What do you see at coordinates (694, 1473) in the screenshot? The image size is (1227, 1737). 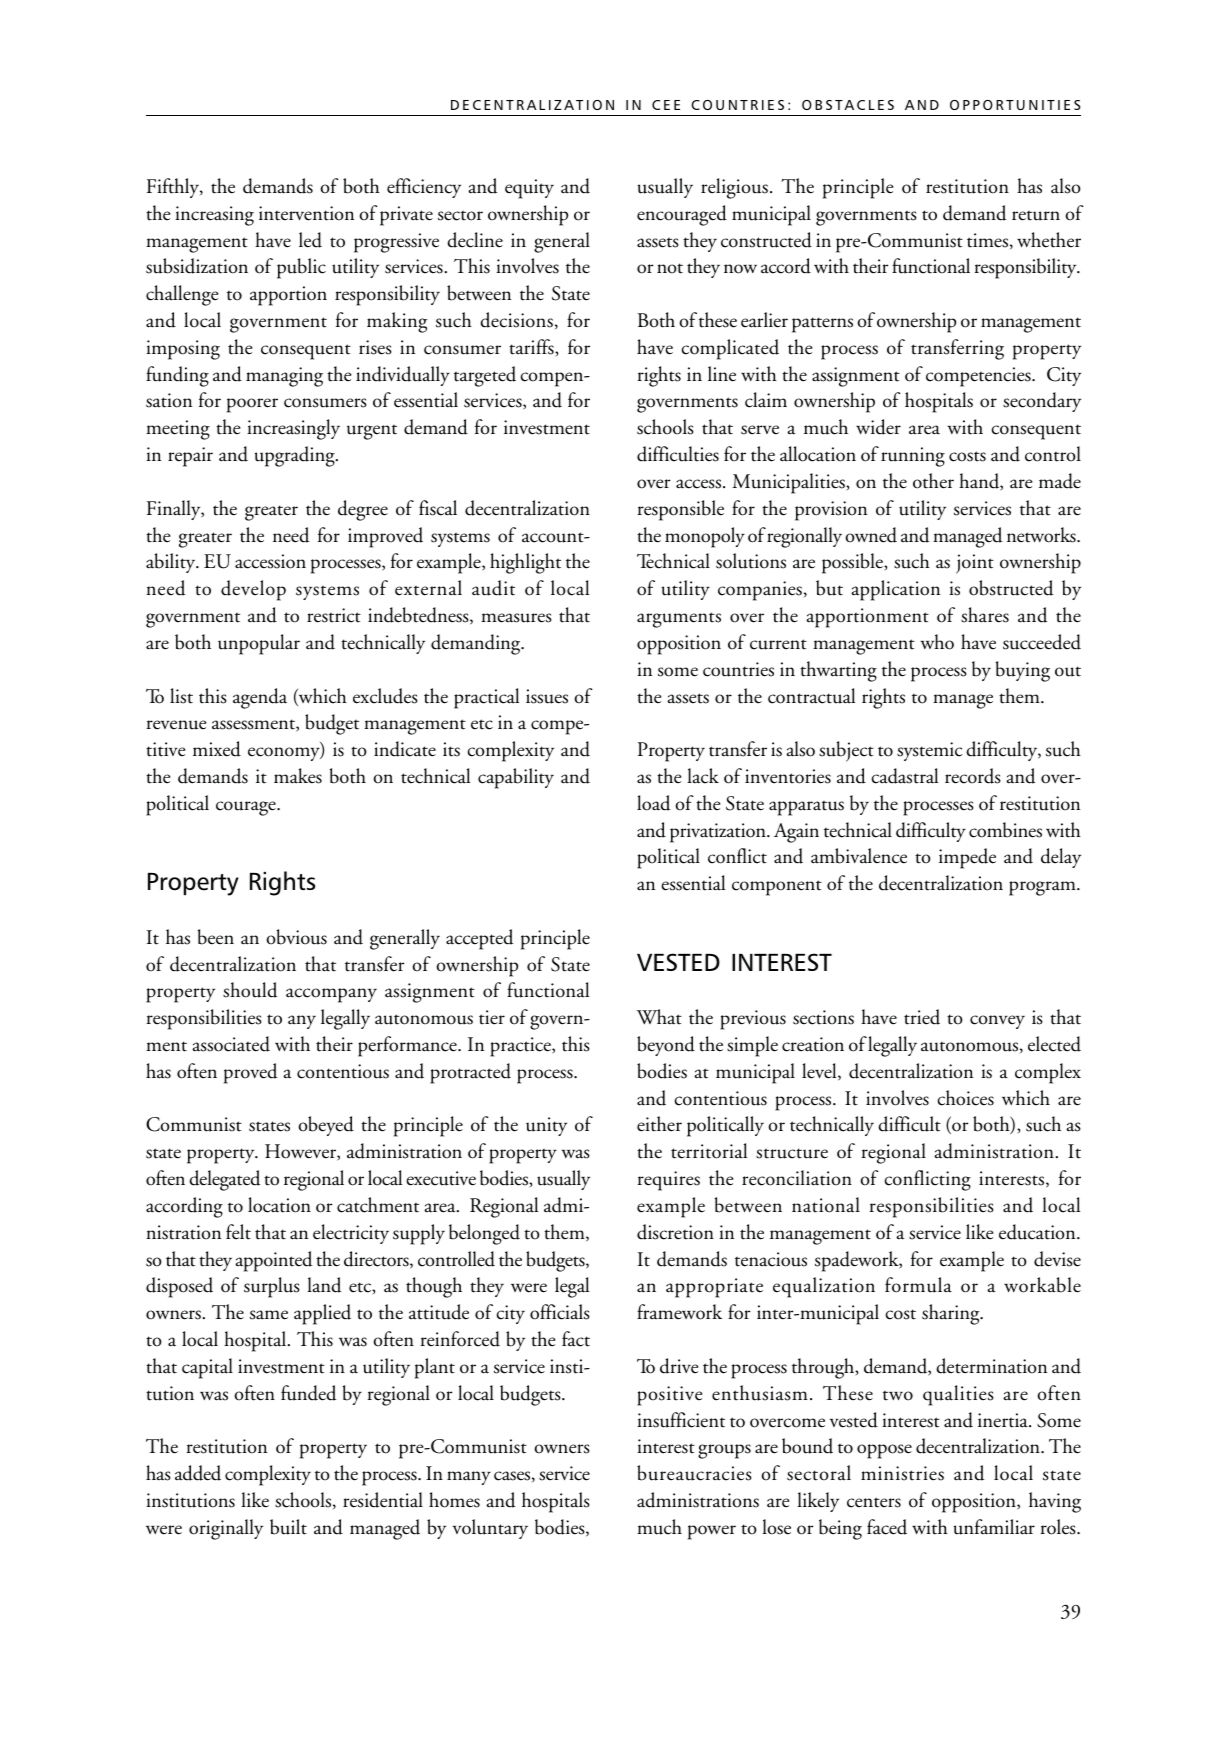 I see `bureaucracies` at bounding box center [694, 1473].
